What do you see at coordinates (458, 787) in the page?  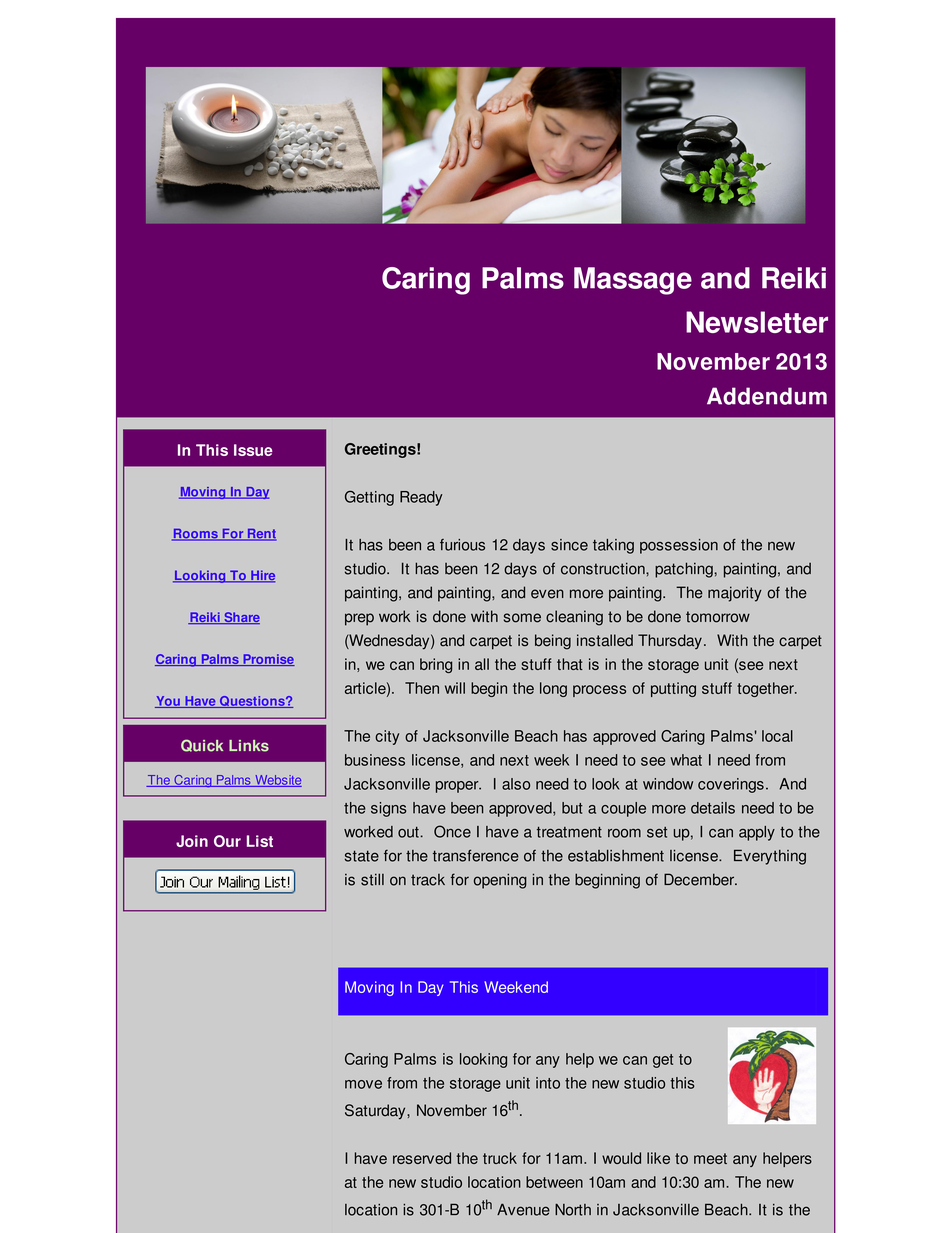 I see `proper` at bounding box center [458, 787].
